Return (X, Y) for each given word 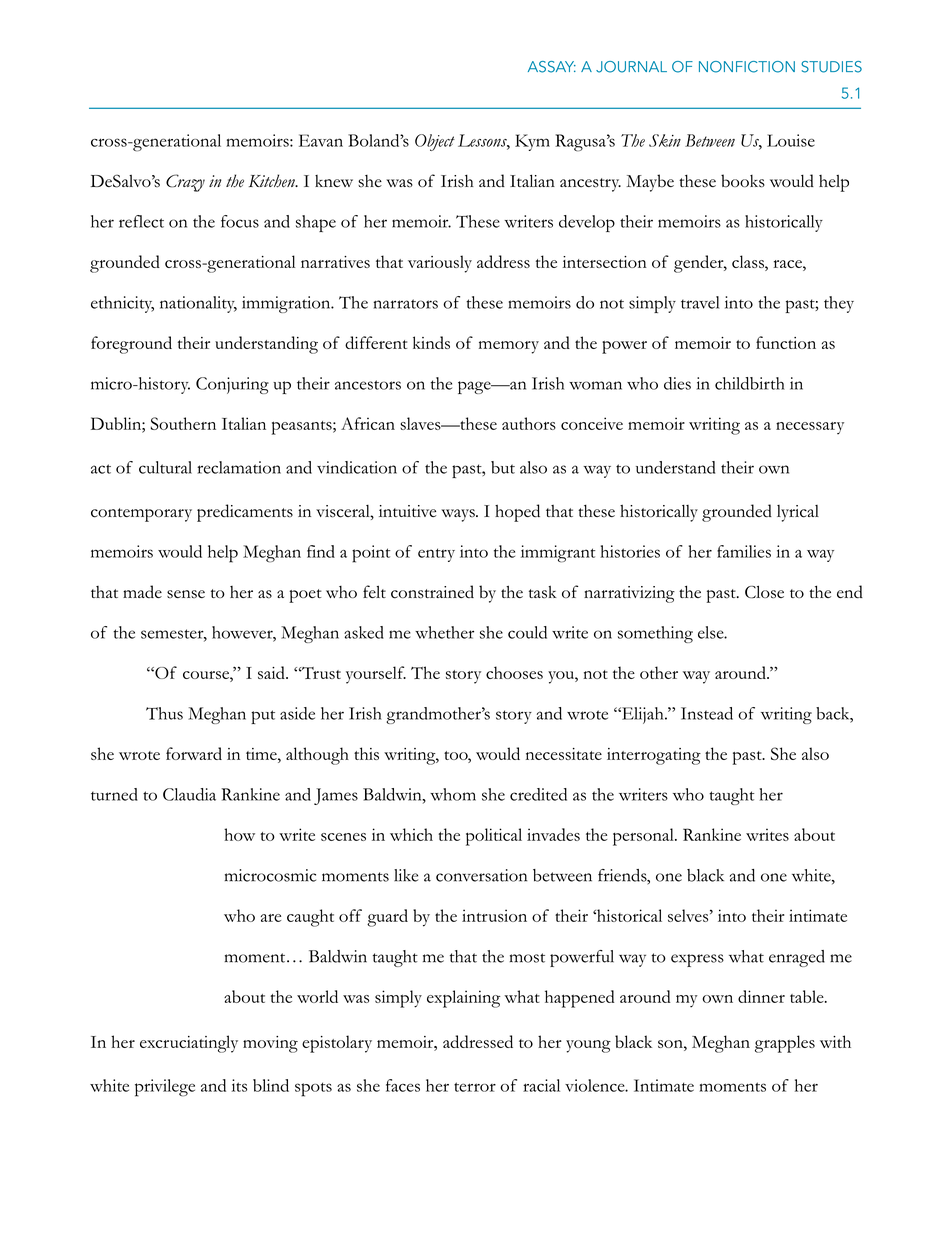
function (786, 342)
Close (764, 592)
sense (186, 594)
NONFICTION (747, 67)
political (494, 837)
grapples (785, 1044)
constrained (432, 592)
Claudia (189, 794)
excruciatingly (189, 1044)
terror (475, 1087)
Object (435, 142)
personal (644, 837)
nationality (198, 304)
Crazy (185, 183)
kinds (431, 342)
